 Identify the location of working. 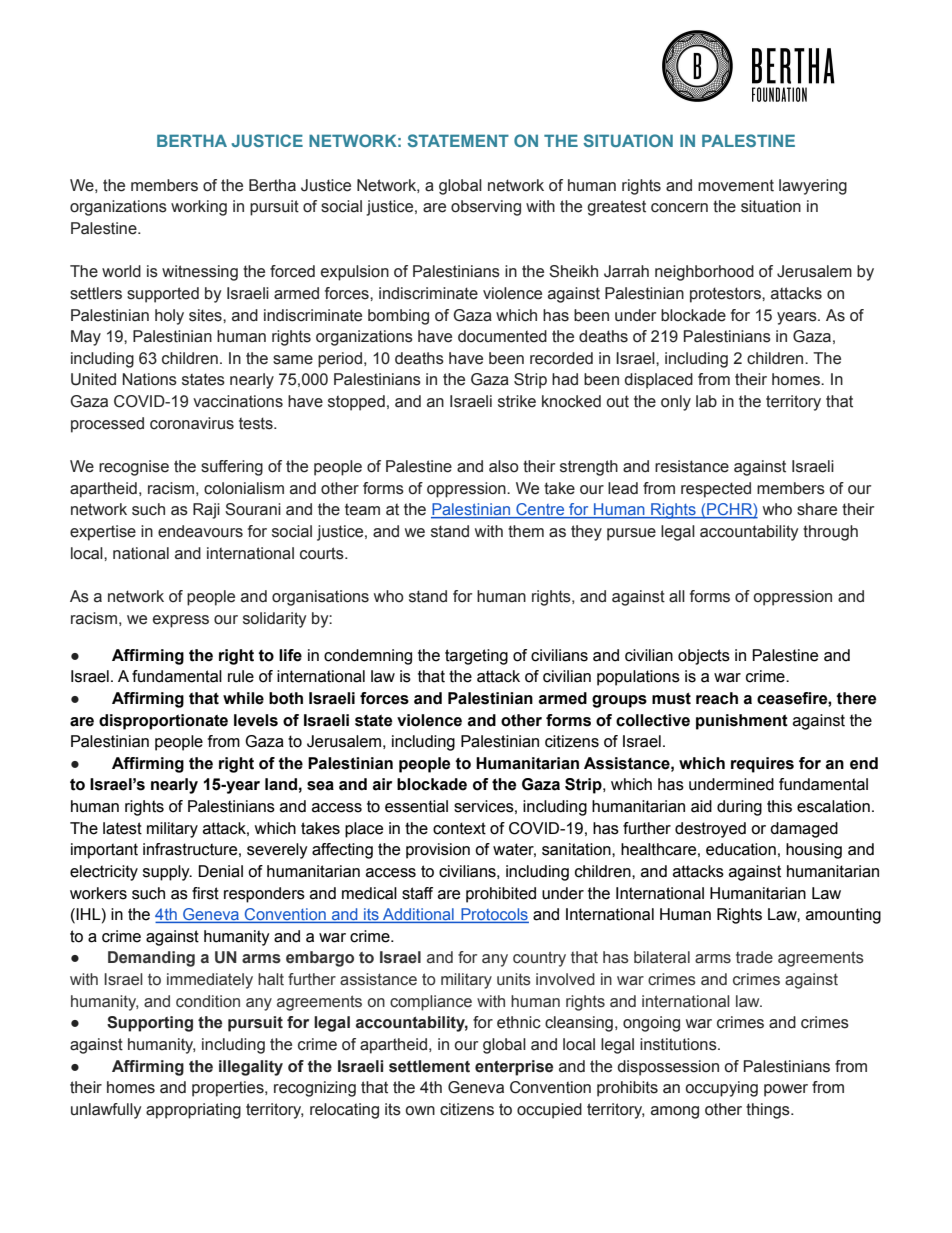
(199, 208).
